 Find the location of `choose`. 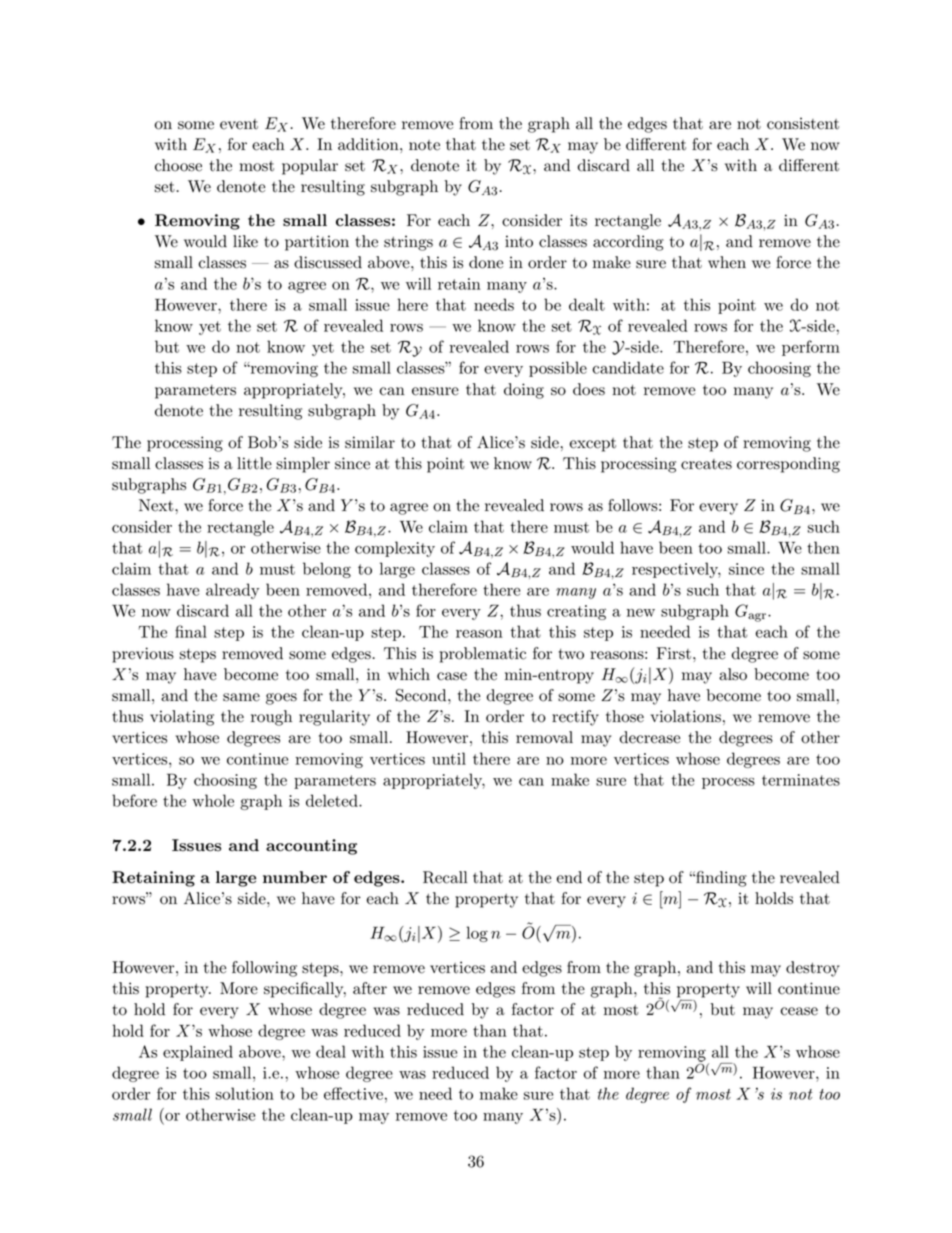

choose is located at coordinates (178, 165).
